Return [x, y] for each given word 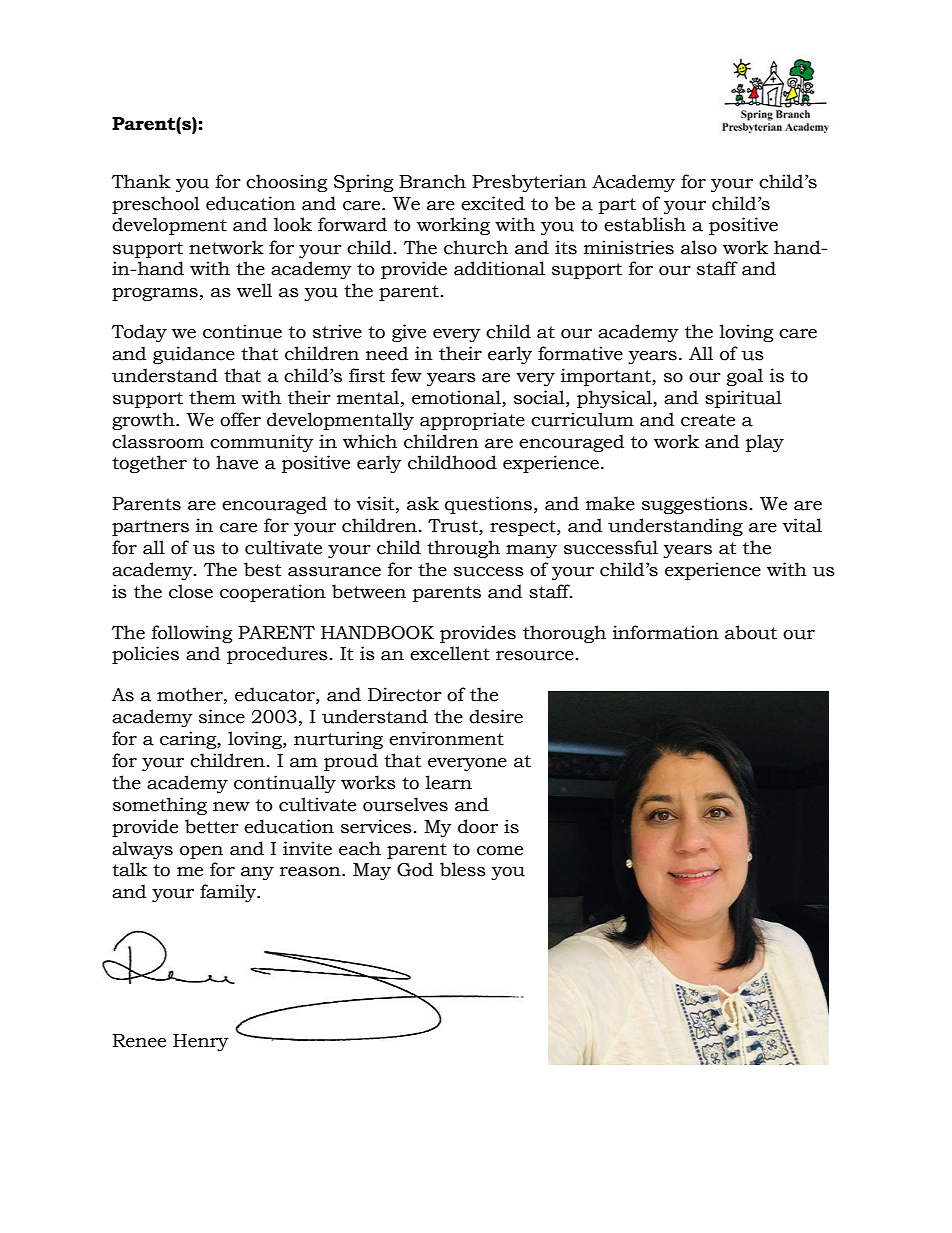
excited [493, 203]
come [500, 851]
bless [463, 869]
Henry [201, 1042]
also [699, 247]
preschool [156, 205]
